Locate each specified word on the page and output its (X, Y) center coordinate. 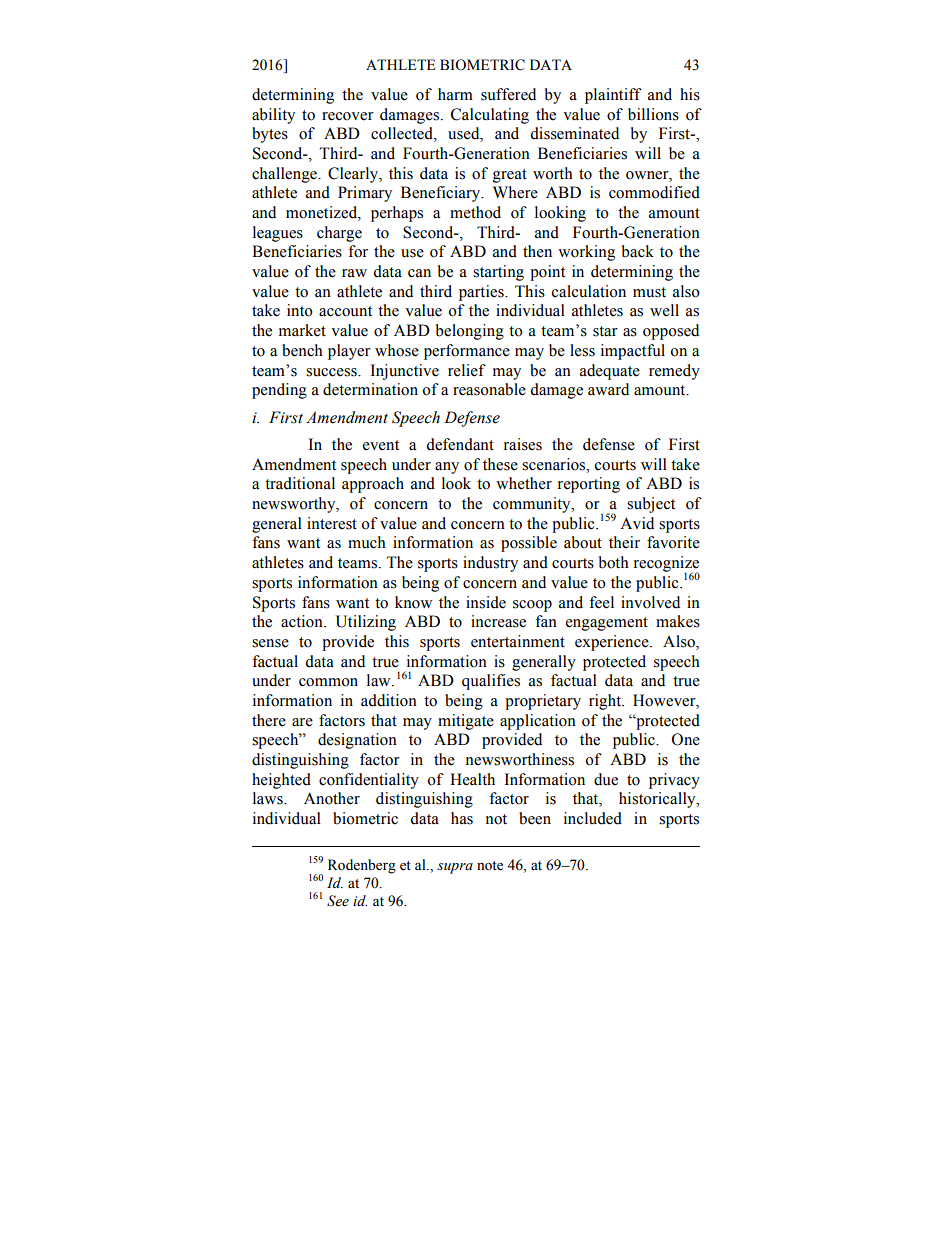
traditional (300, 483)
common (328, 682)
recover (348, 116)
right (606, 702)
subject (651, 505)
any (447, 468)
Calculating (490, 116)
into (300, 310)
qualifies (491, 682)
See (338, 901)
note (490, 866)
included (593, 818)
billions (653, 114)
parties (482, 293)
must (649, 292)
